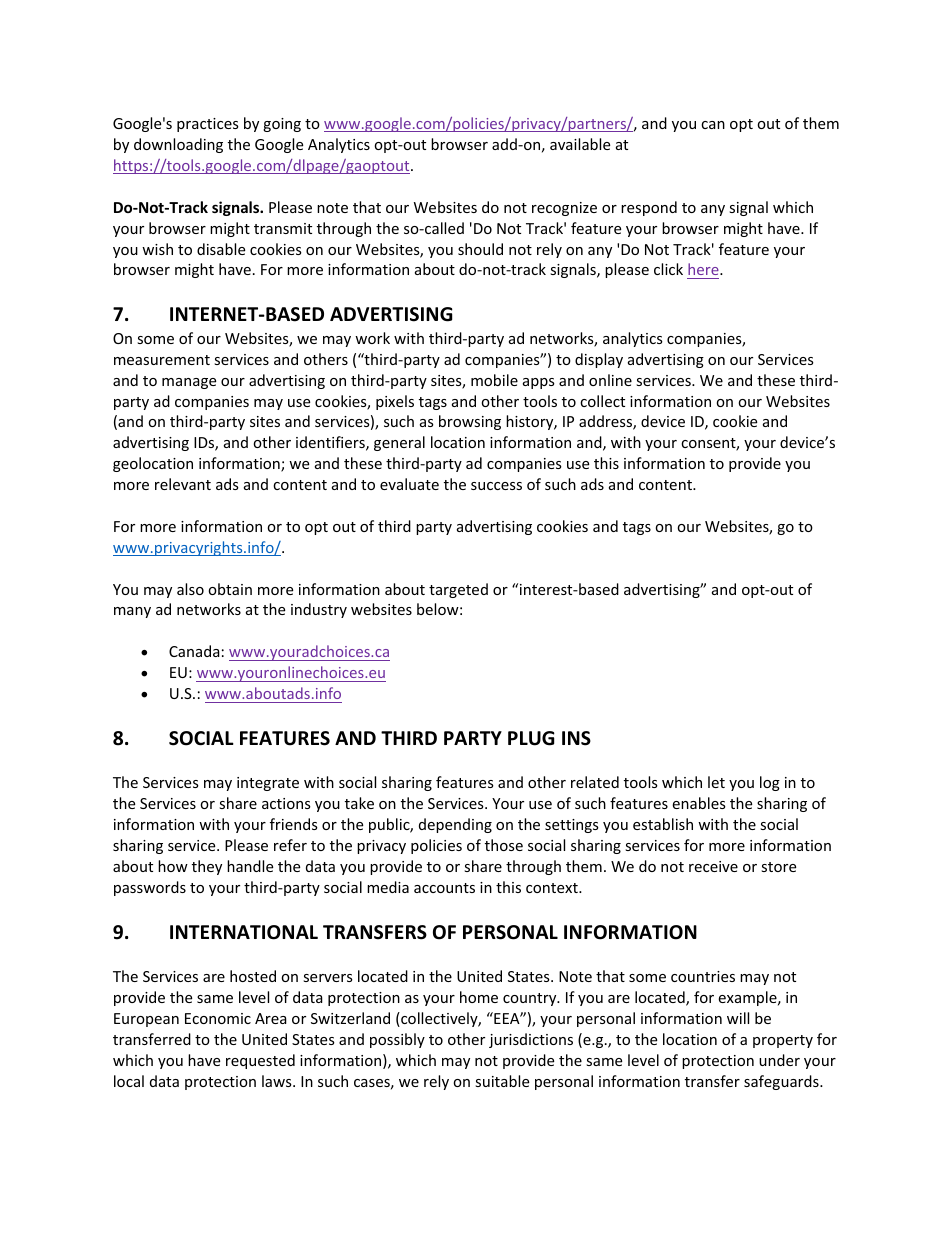 The image size is (952, 1233). I want to click on enables, so click(699, 803).
